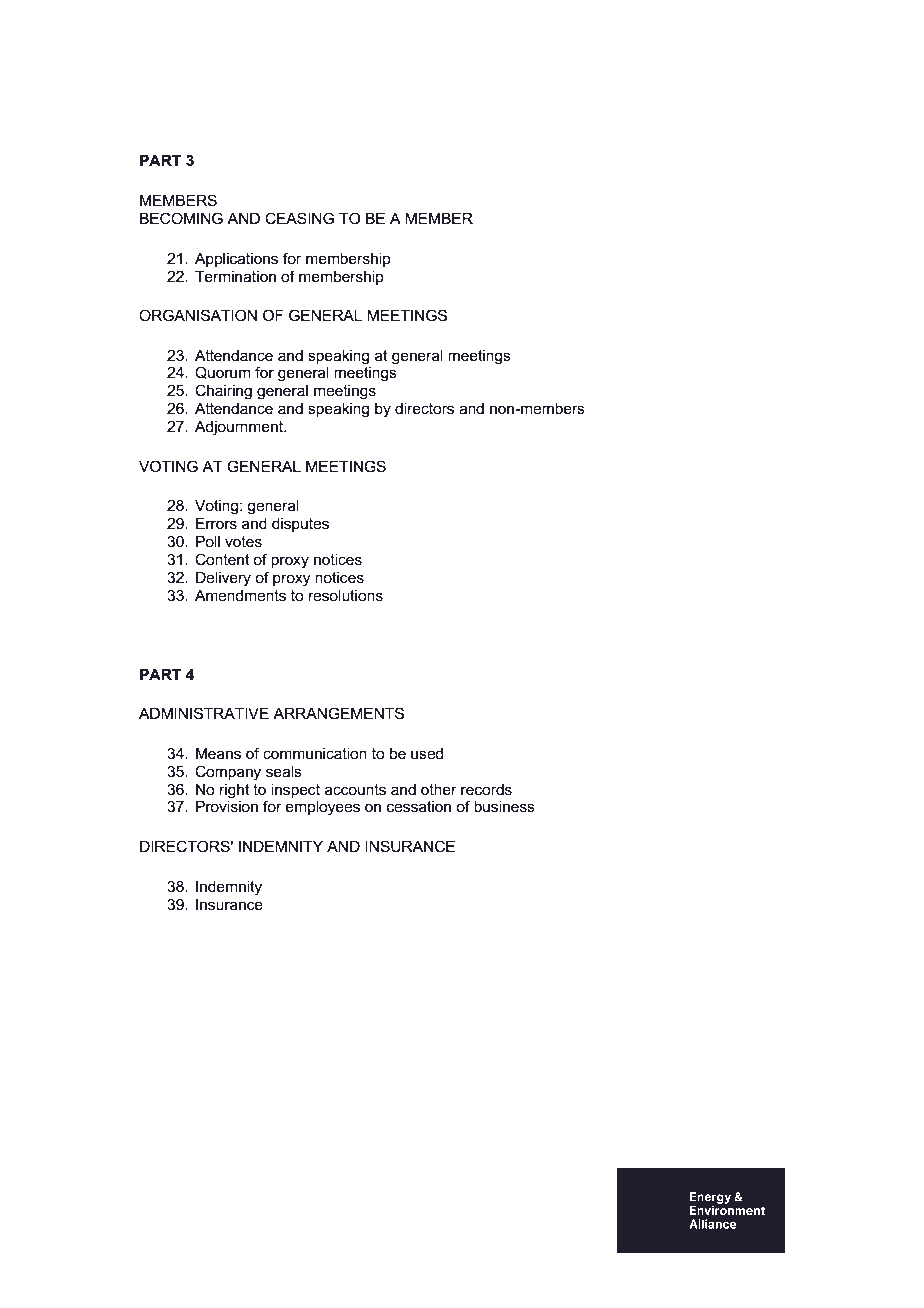  What do you see at coordinates (216, 523) in the image?
I see `Errors` at bounding box center [216, 523].
